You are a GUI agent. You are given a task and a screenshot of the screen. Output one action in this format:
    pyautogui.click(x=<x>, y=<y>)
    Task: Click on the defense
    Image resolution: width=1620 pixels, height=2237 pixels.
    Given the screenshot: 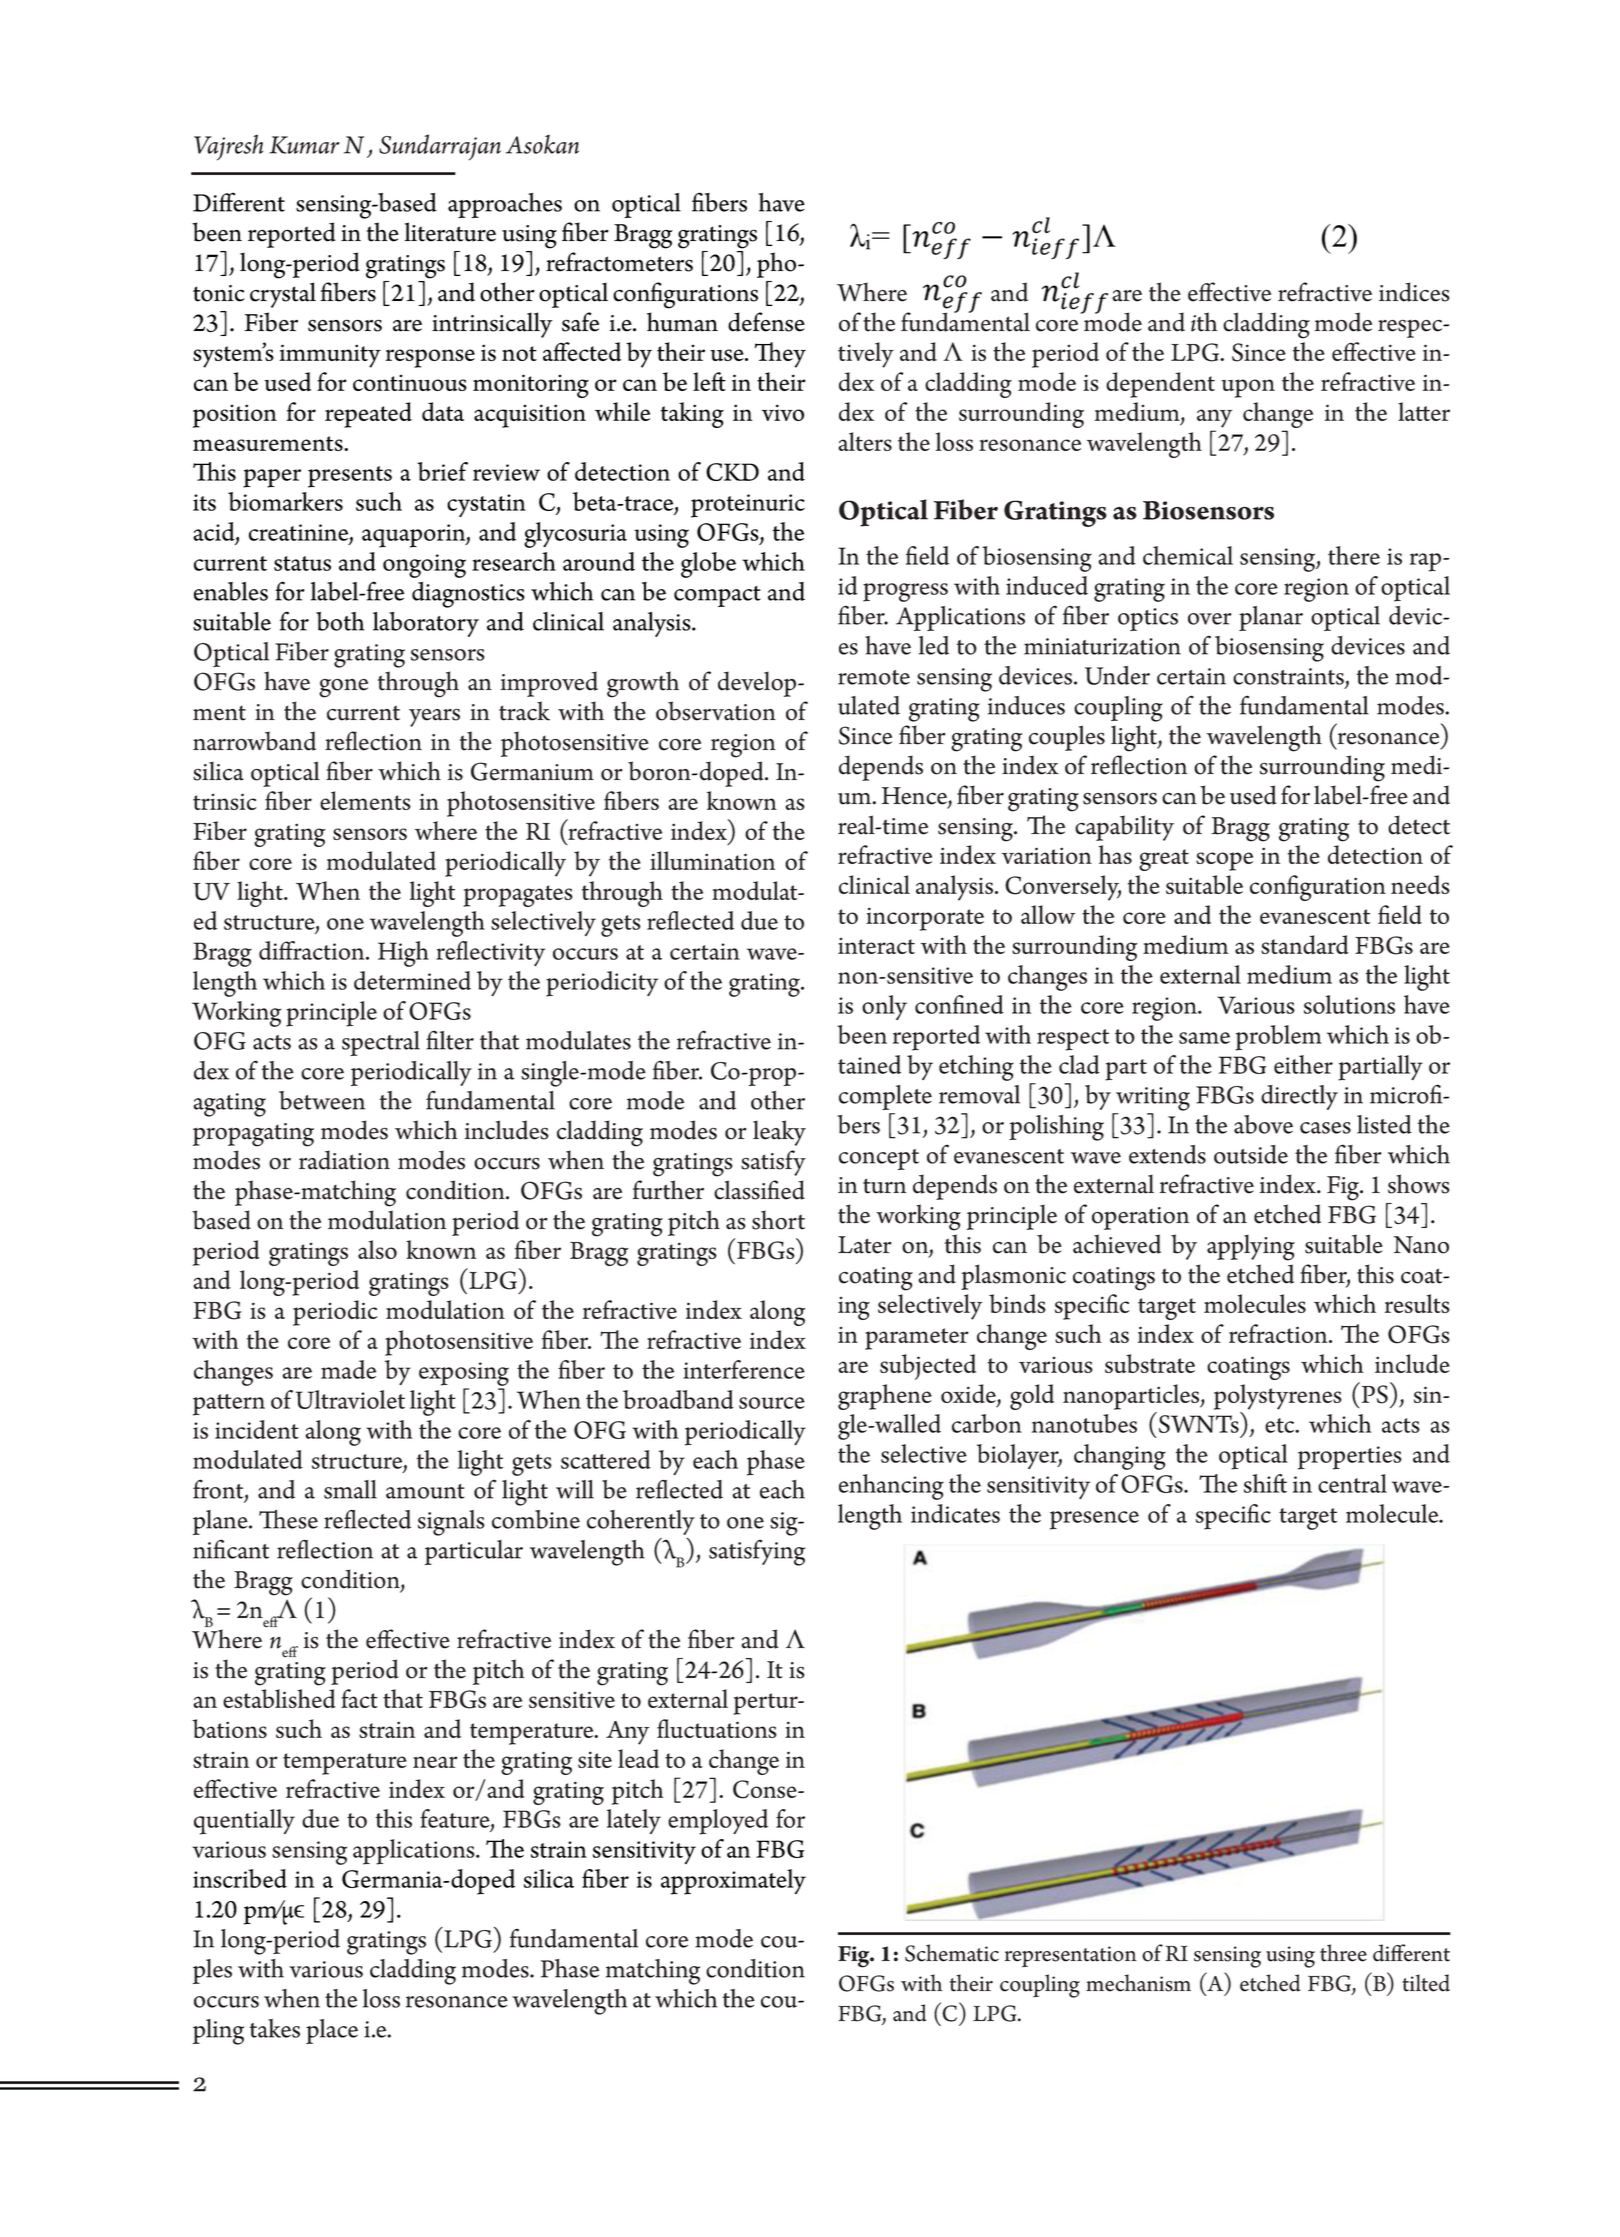 What is the action you would take?
    pyautogui.click(x=766, y=322)
